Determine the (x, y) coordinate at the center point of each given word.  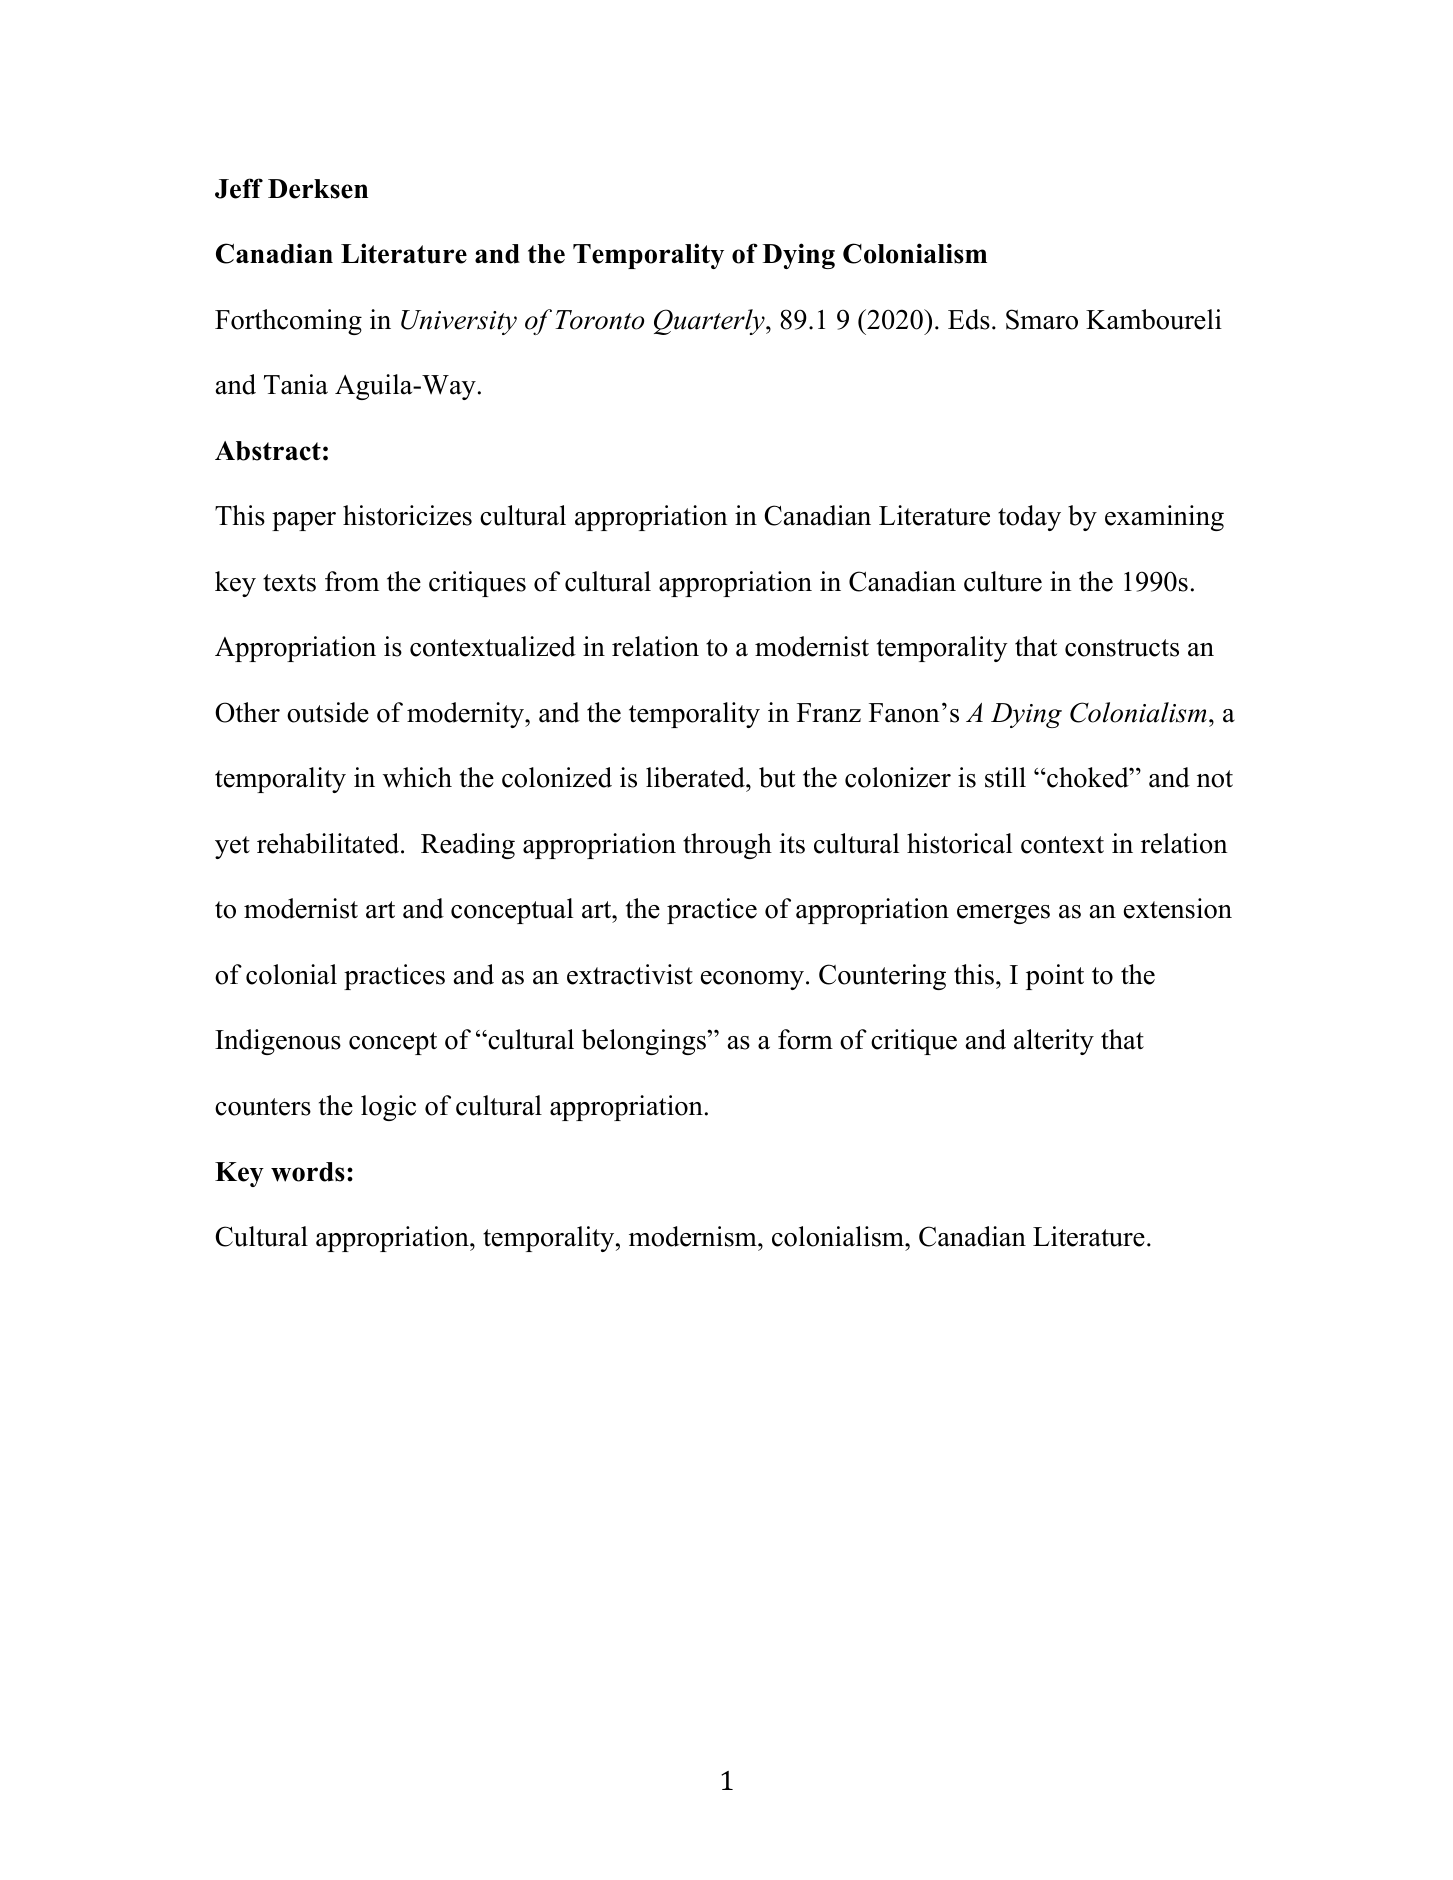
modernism (694, 1236)
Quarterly (710, 322)
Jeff (239, 188)
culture (1003, 581)
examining (1164, 518)
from (352, 581)
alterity (1054, 1042)
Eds (969, 319)
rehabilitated (329, 843)
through (727, 846)
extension (1178, 908)
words (308, 1172)
